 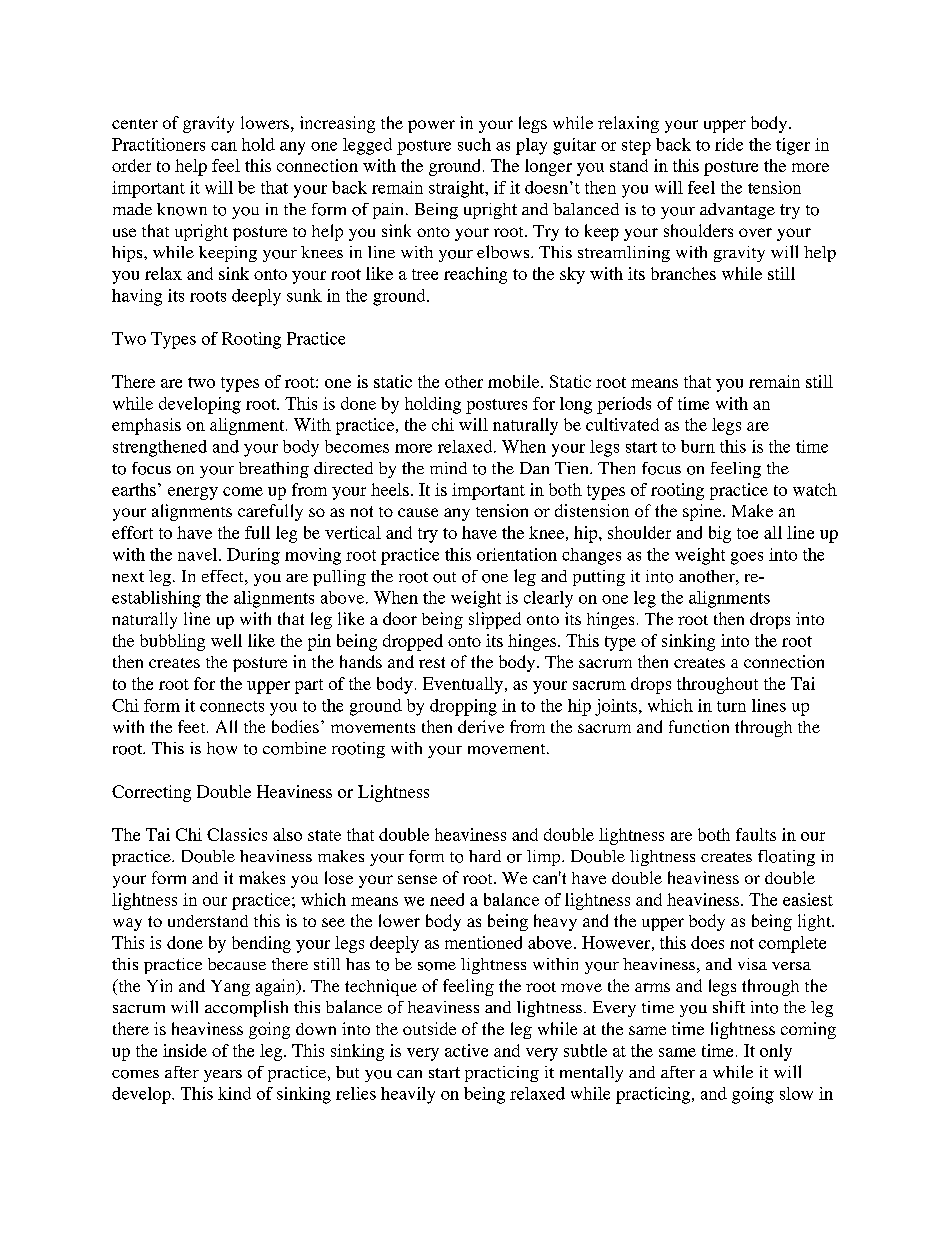 I want to click on emphasis, so click(x=146, y=426).
